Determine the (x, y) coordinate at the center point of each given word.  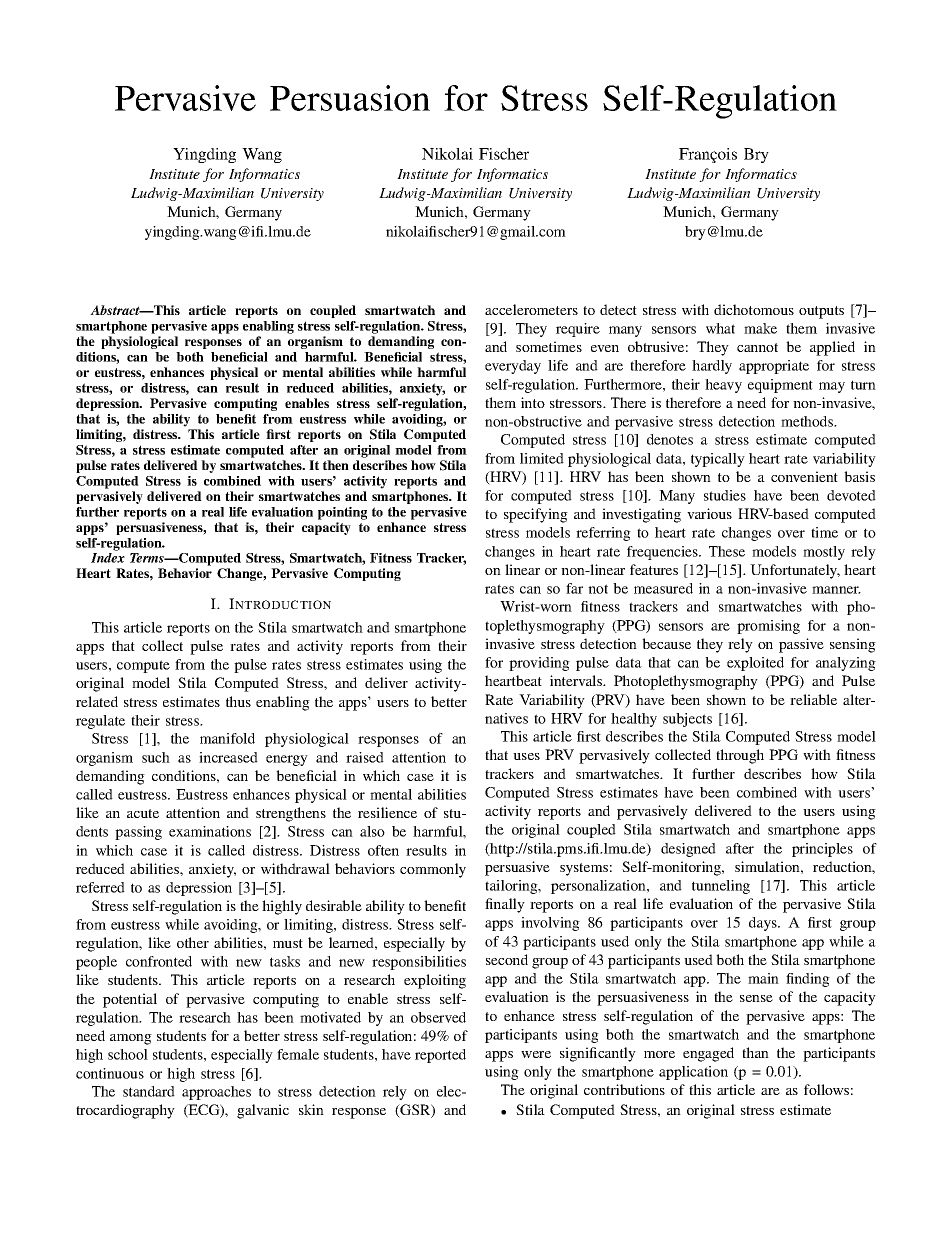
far (574, 588)
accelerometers (531, 309)
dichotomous (754, 309)
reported (440, 1056)
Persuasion (350, 98)
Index (108, 558)
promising (768, 627)
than (755, 1052)
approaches (216, 1093)
